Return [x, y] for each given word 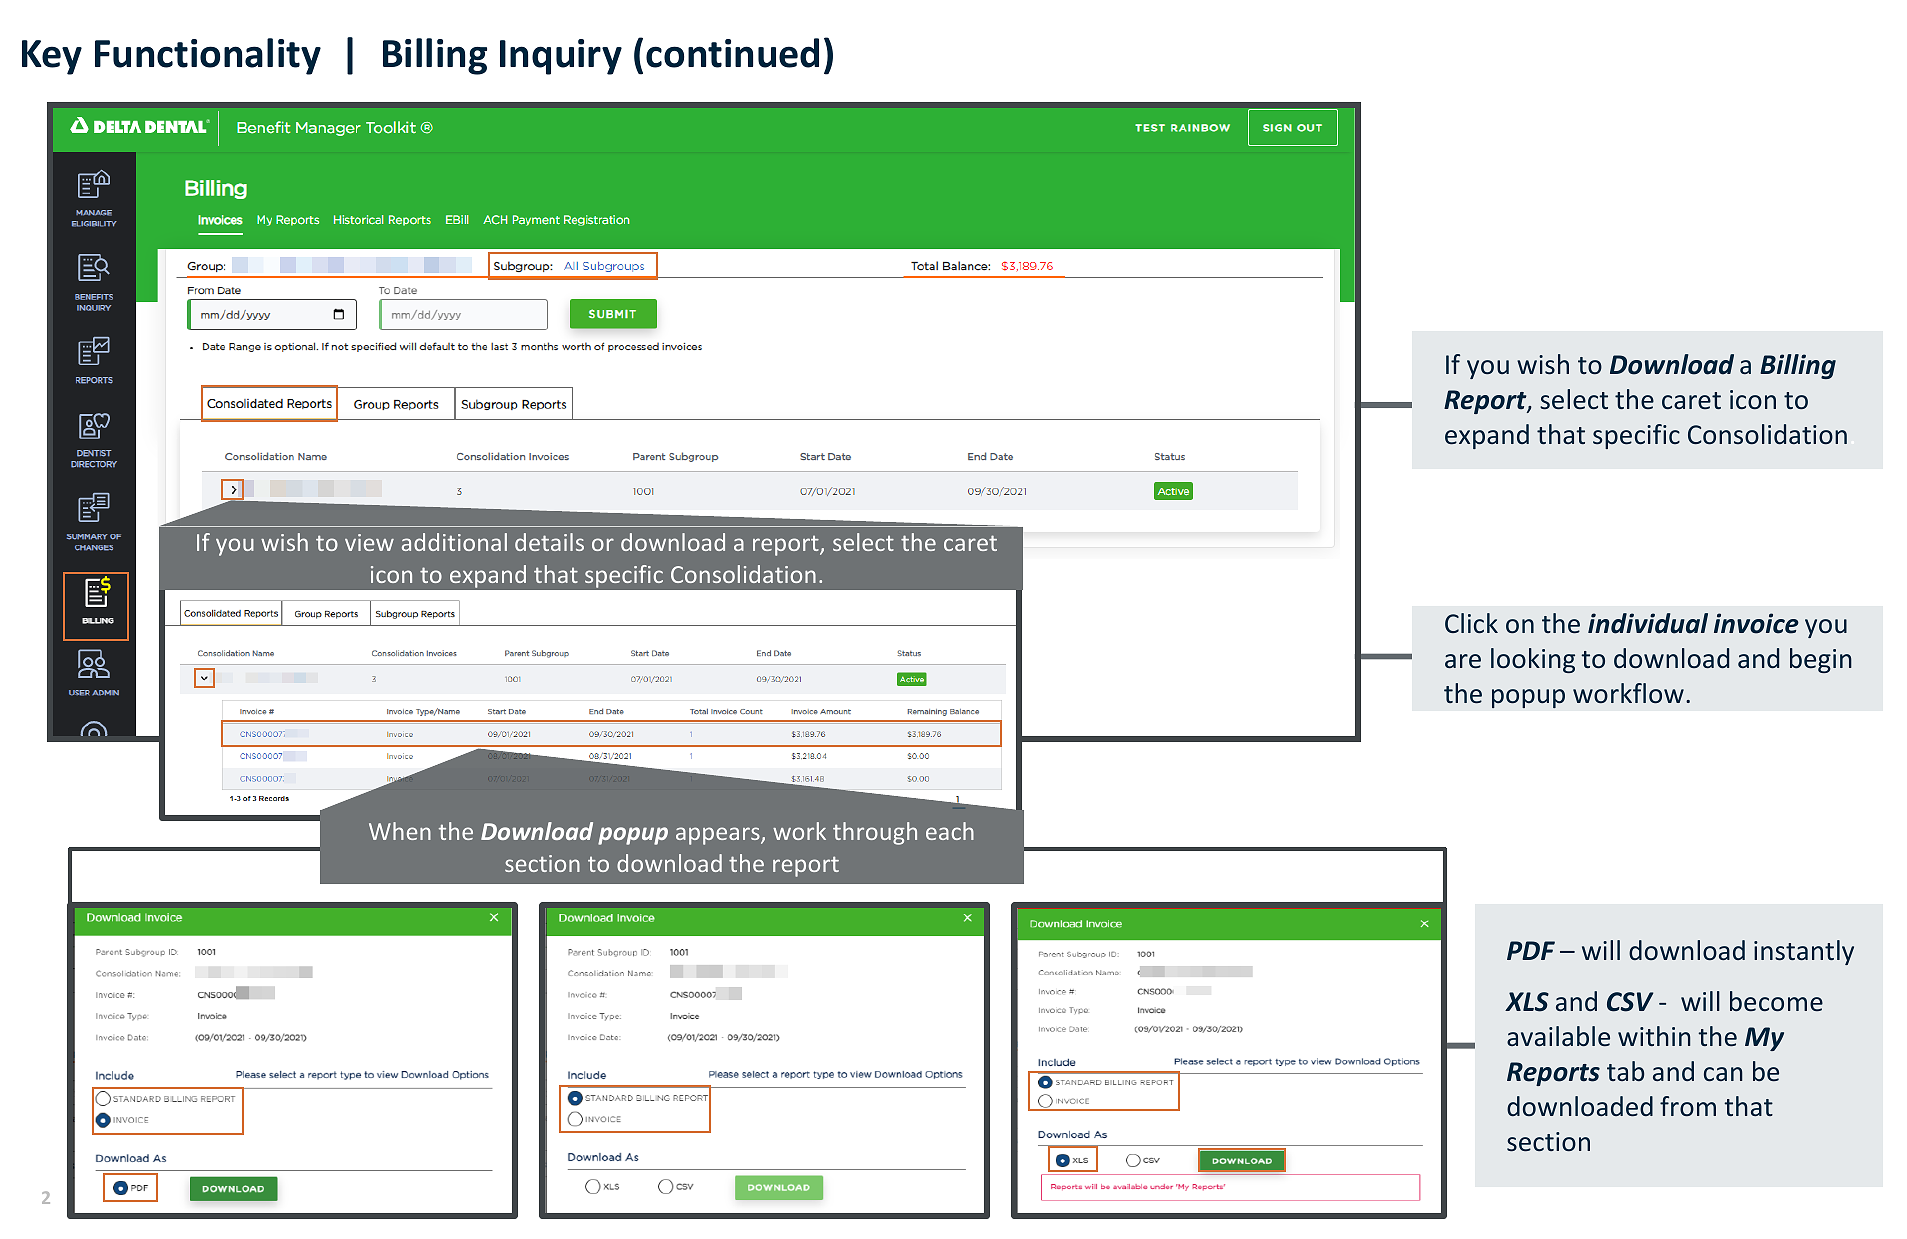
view [369, 542]
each [950, 831]
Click [1471, 623]
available [1558, 1036]
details [549, 542]
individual [1648, 623]
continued [732, 53]
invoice [1756, 623]
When [400, 831]
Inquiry [561, 57]
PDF [1531, 950]
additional [454, 542]
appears [719, 836]
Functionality [208, 56]
